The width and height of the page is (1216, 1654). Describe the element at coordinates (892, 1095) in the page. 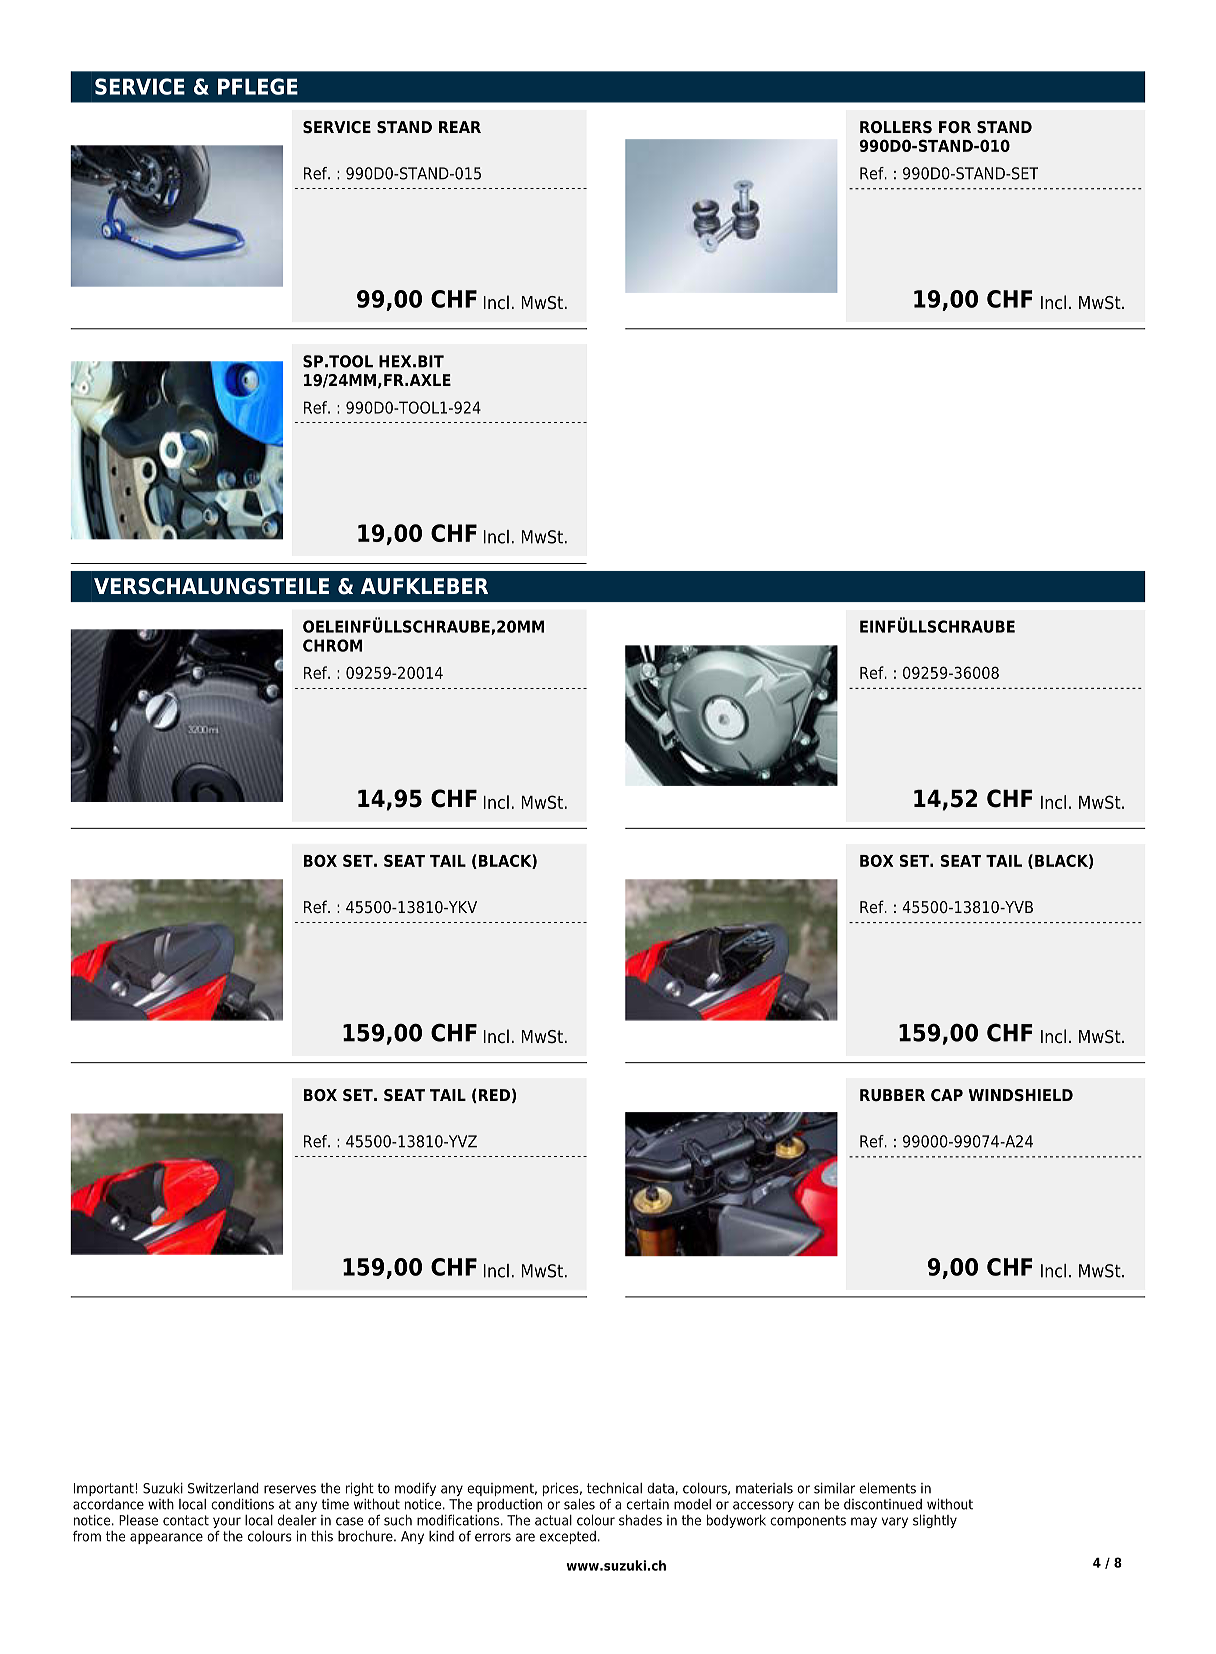

I see `RUBBER` at that location.
